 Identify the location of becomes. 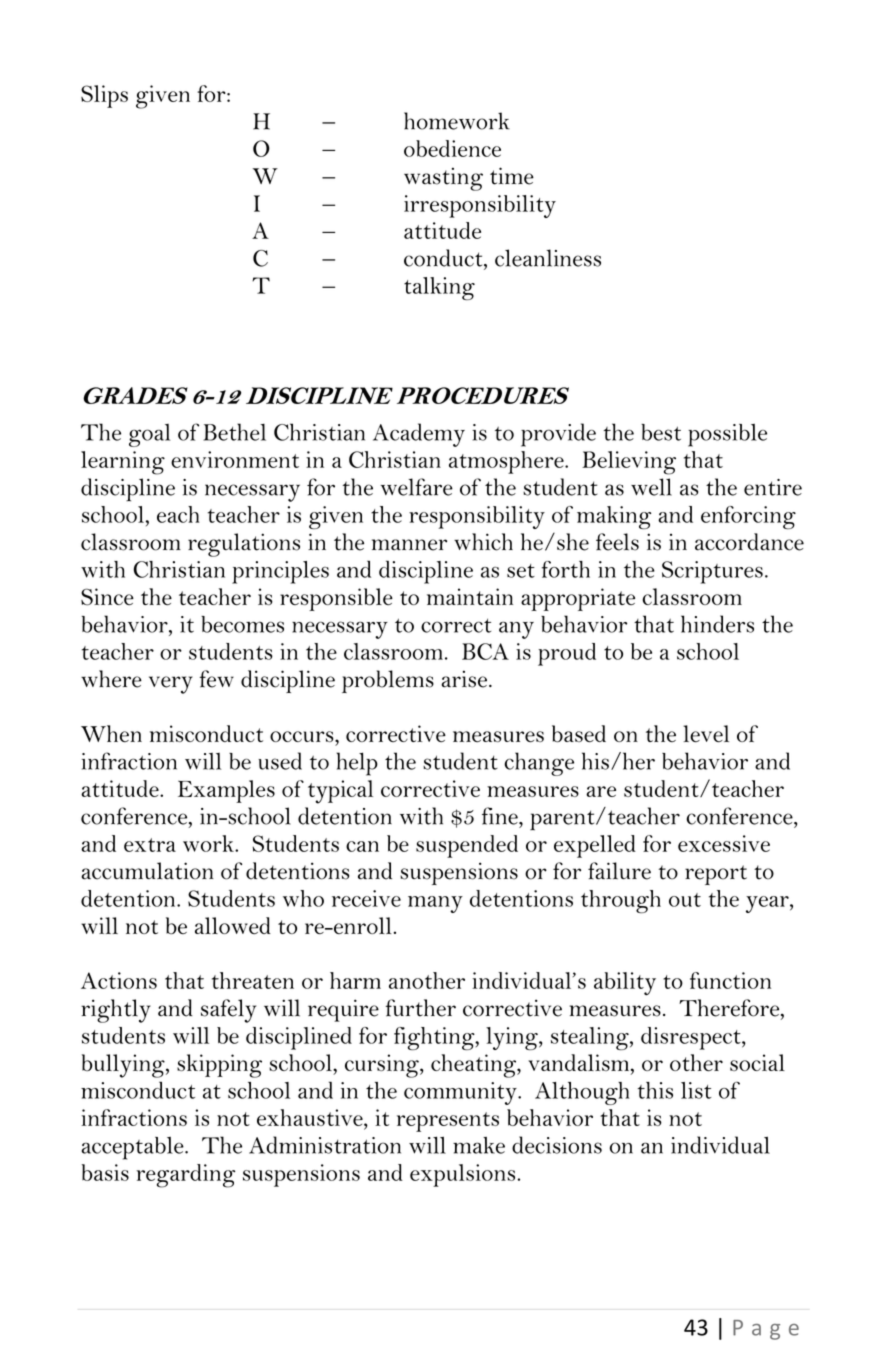
(242, 624).
